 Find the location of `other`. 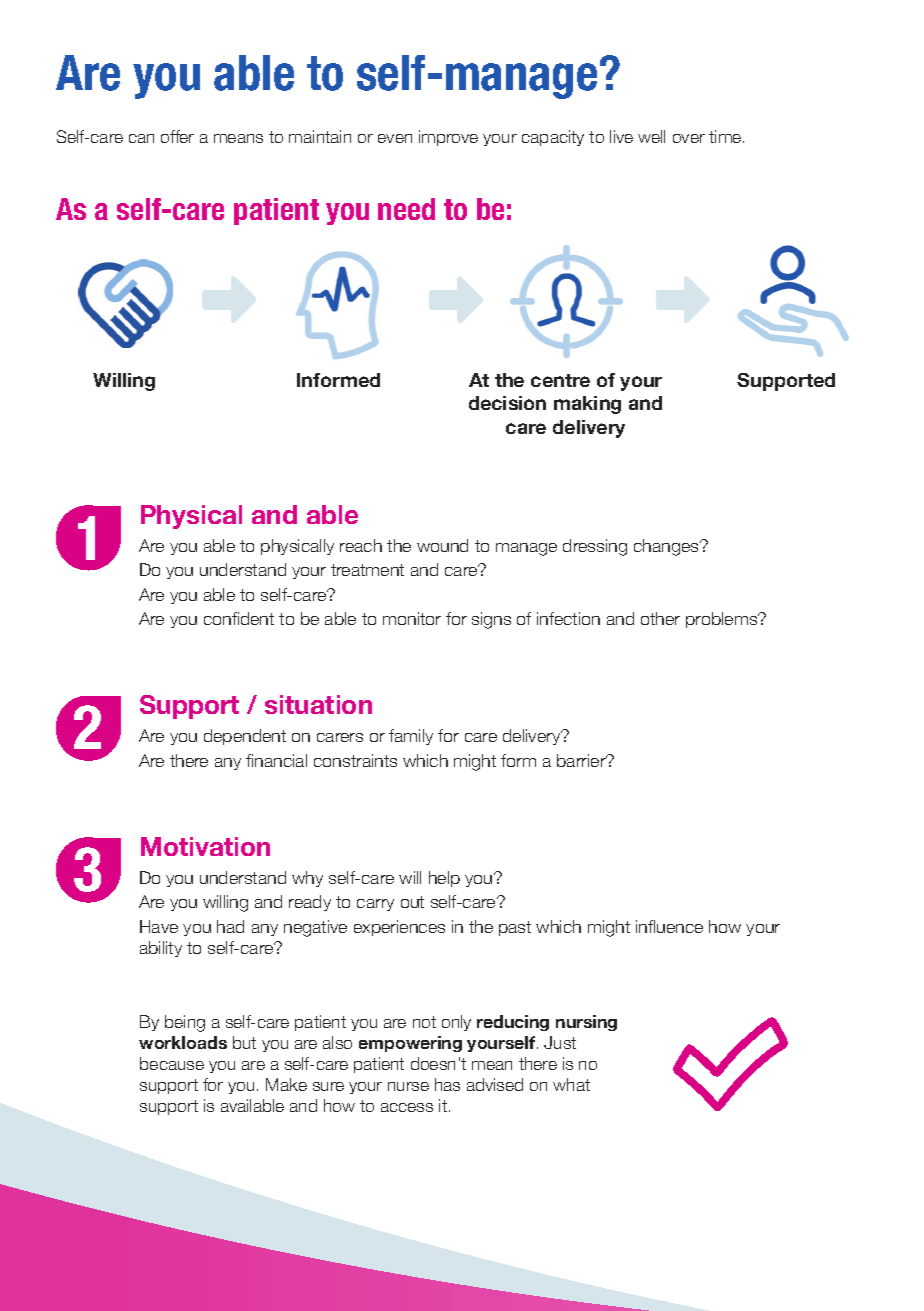

other is located at coordinates (660, 618).
